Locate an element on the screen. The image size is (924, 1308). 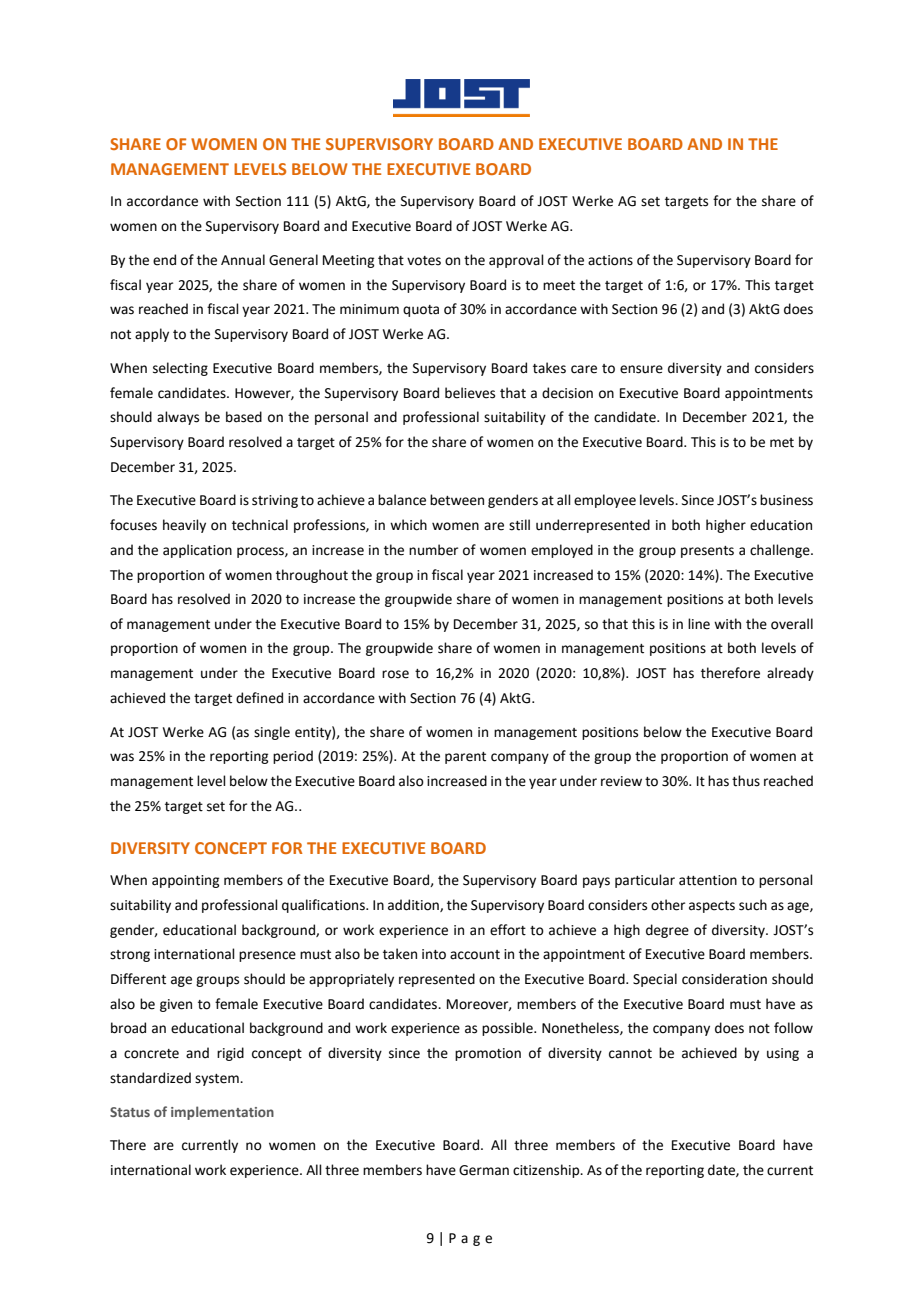
already is located at coordinates (790, 674).
